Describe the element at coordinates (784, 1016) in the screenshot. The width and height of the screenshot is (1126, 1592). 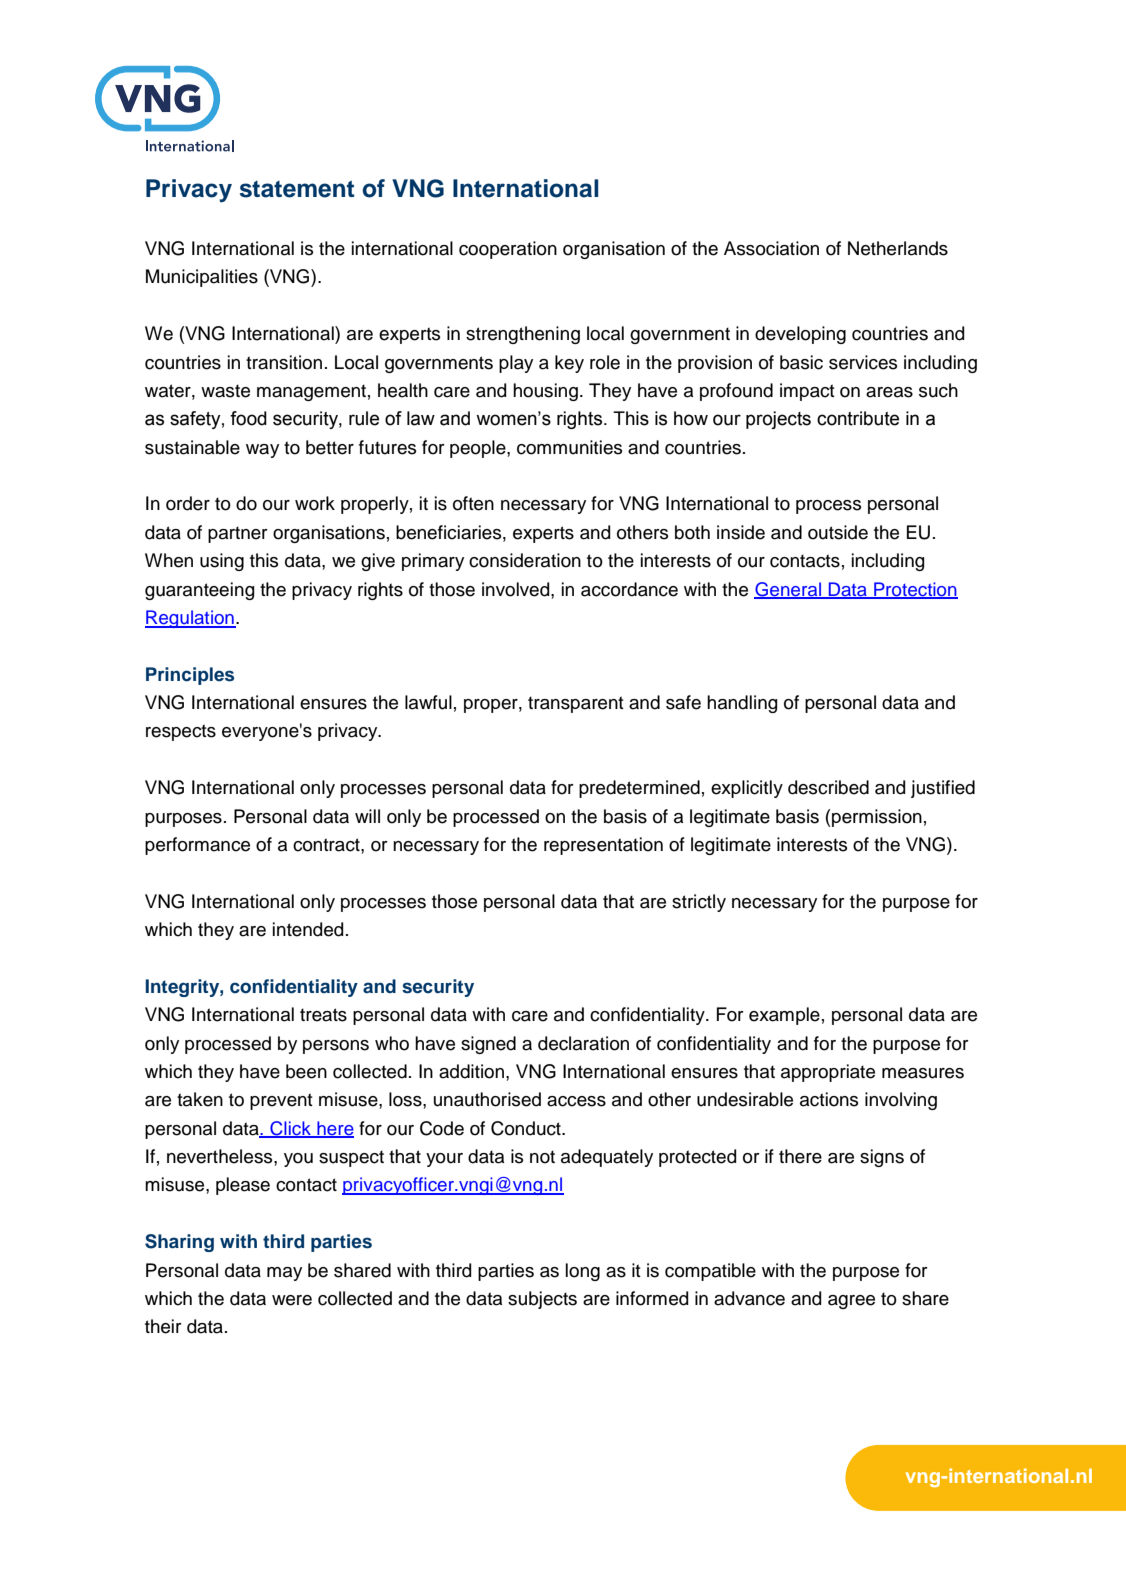
I see `example` at that location.
